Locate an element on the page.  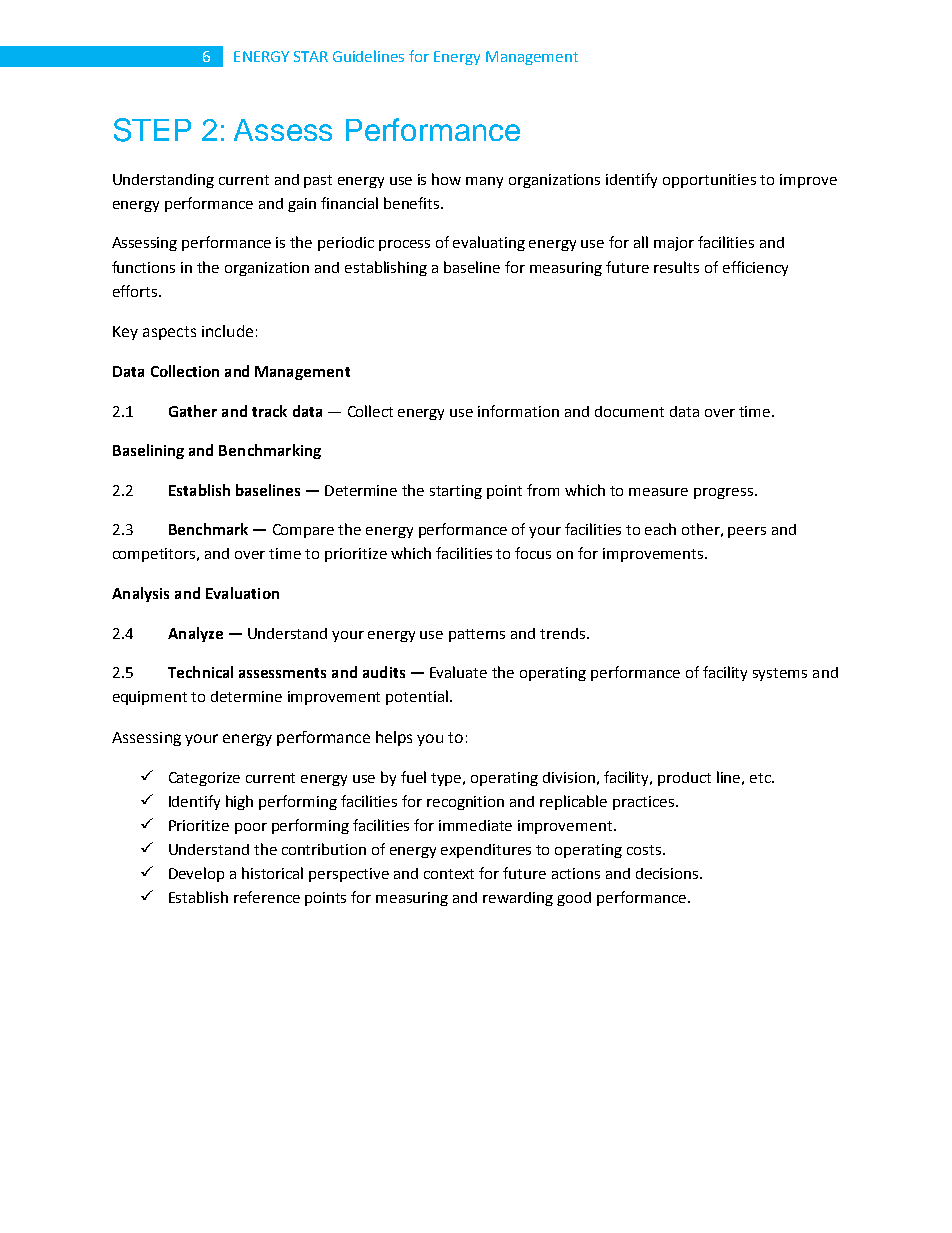
how is located at coordinates (446, 179).
